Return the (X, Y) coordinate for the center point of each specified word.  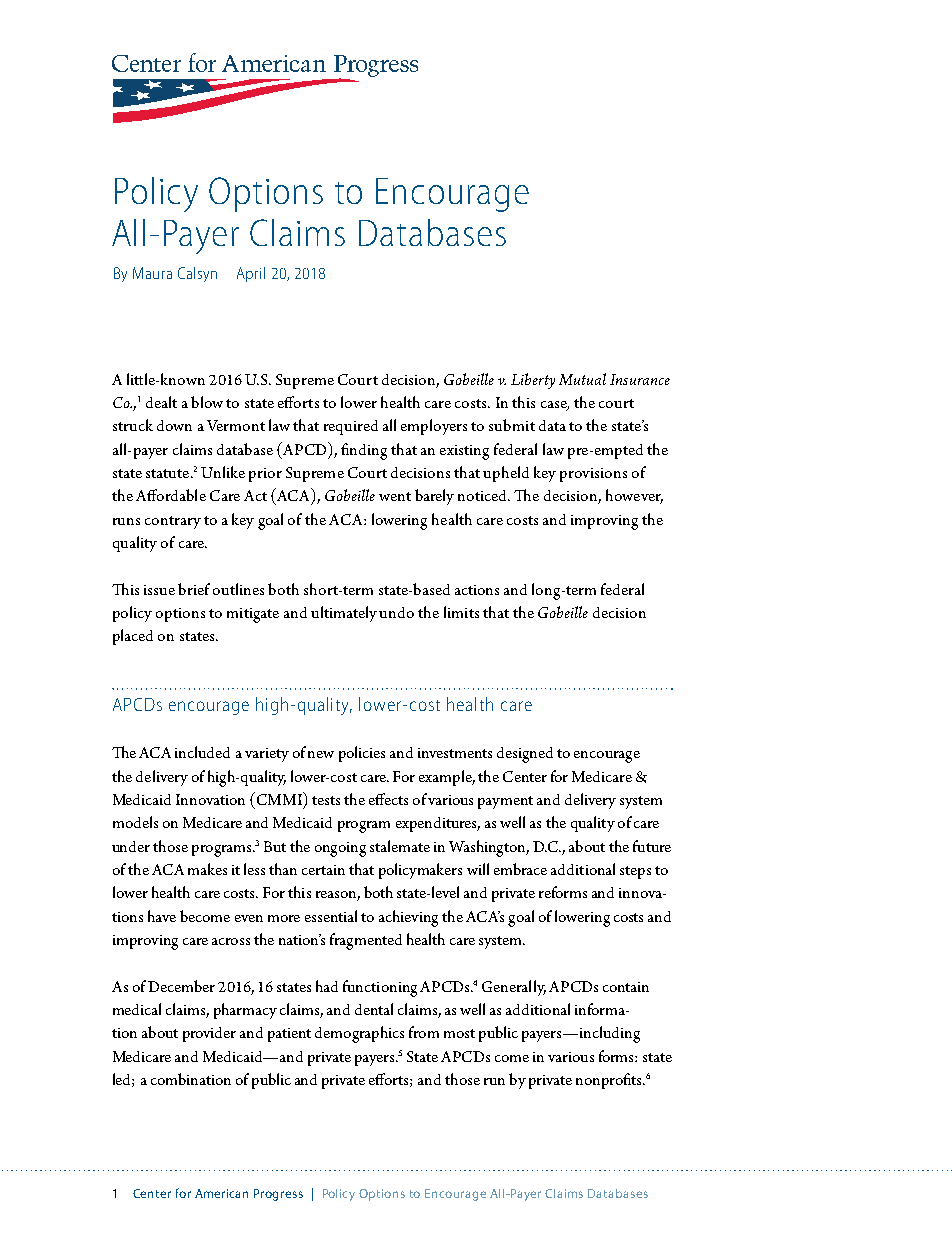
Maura (152, 273)
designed (525, 755)
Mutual (582, 379)
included (202, 752)
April (251, 274)
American (221, 1193)
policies (362, 754)
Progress (278, 1195)
